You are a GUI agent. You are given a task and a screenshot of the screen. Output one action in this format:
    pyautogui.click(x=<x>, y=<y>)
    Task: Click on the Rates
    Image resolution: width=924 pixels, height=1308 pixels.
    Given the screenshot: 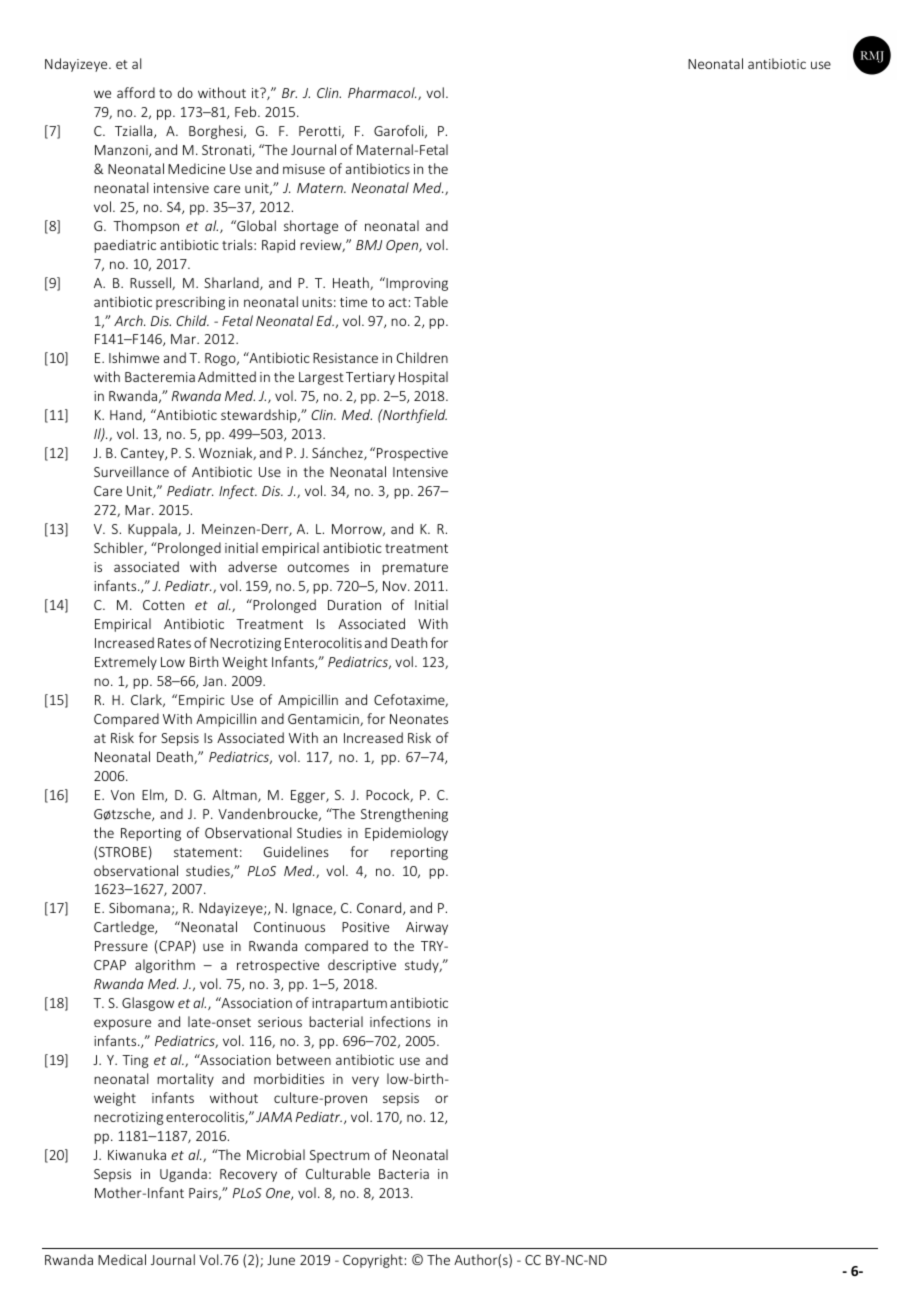 What is the action you would take?
    pyautogui.click(x=174, y=643)
